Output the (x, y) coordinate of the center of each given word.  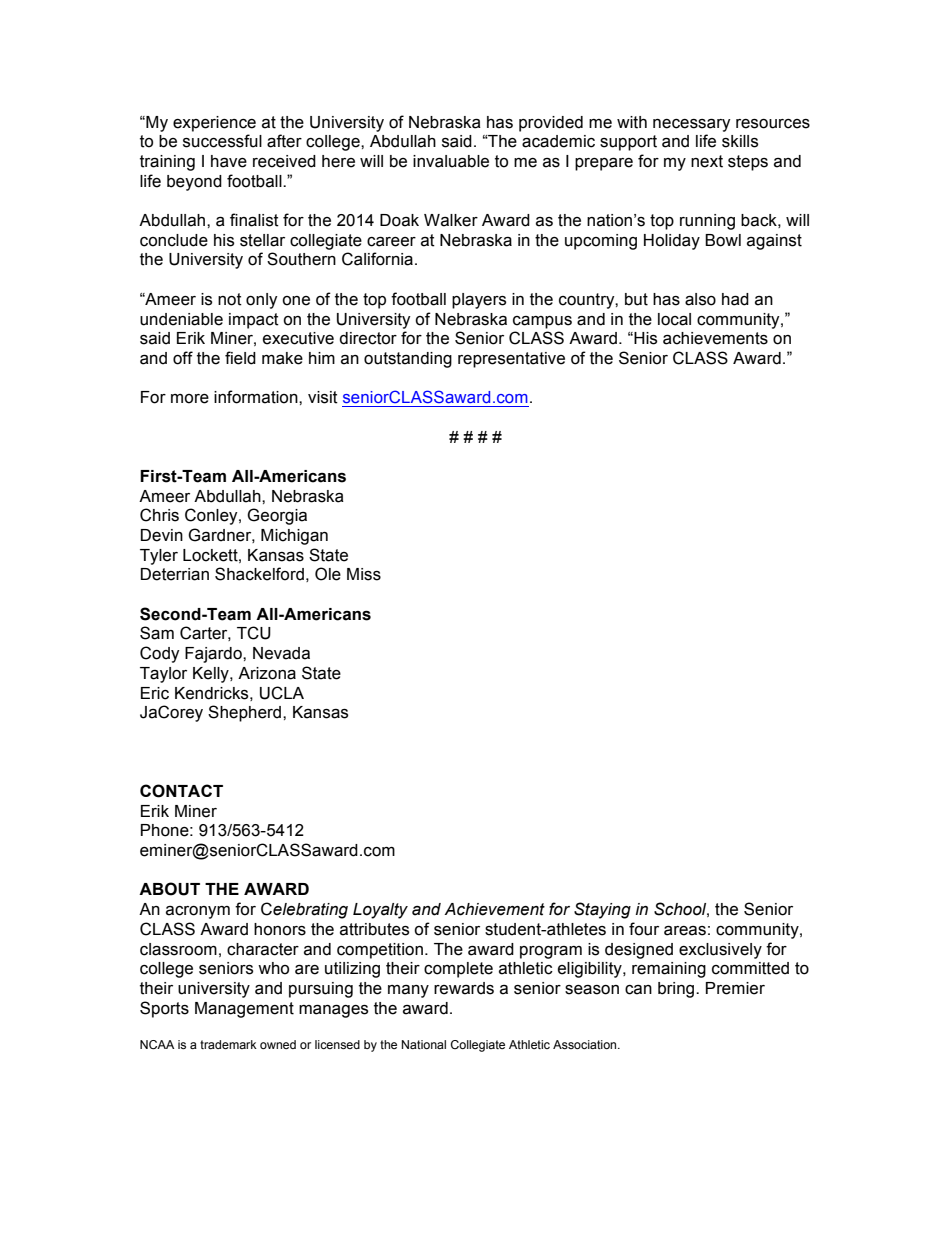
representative (511, 360)
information (257, 397)
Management (244, 1010)
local (674, 319)
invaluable (451, 161)
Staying (602, 910)
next (707, 161)
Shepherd (246, 713)
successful (222, 141)
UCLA (282, 693)
